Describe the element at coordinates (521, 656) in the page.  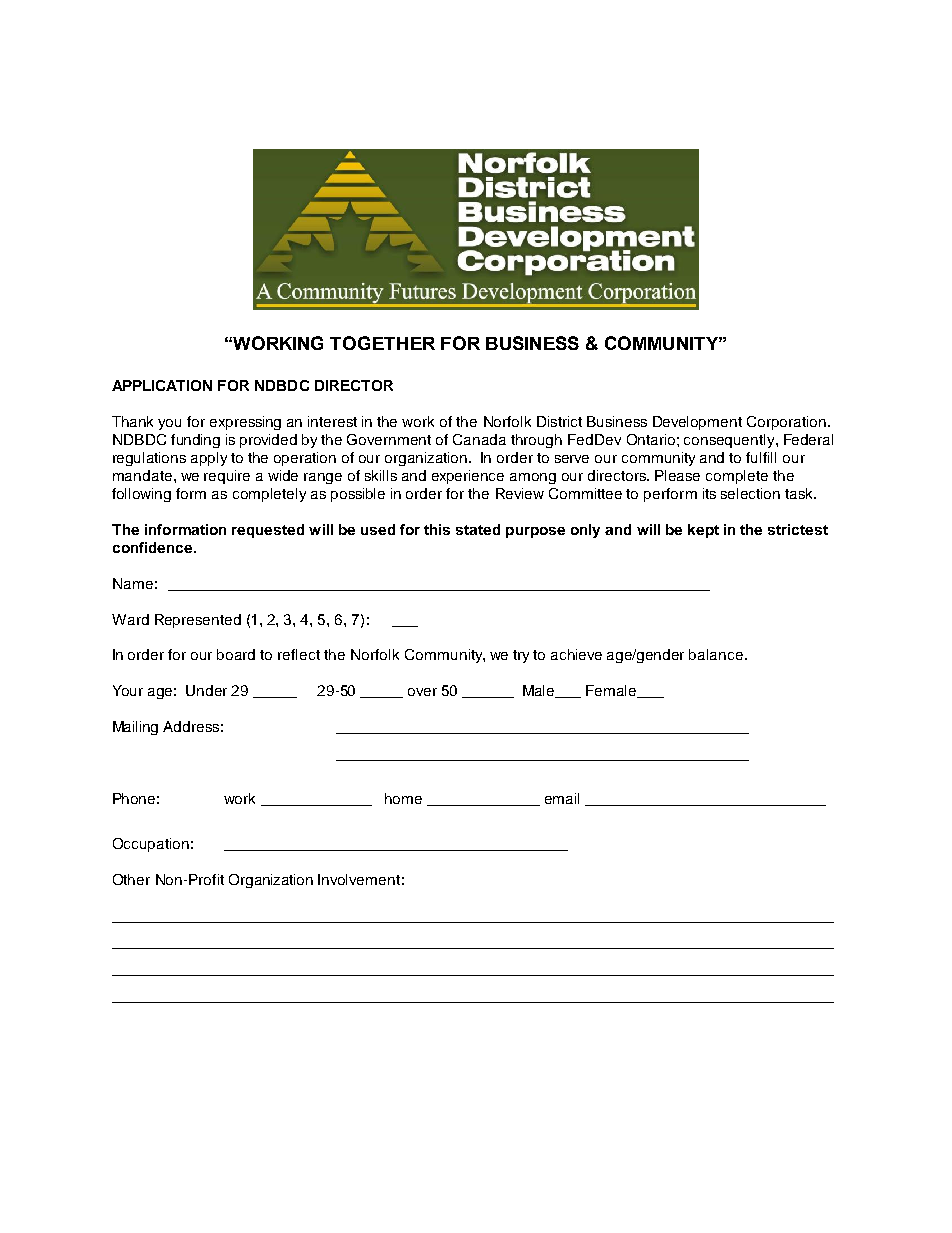
I see `try` at that location.
